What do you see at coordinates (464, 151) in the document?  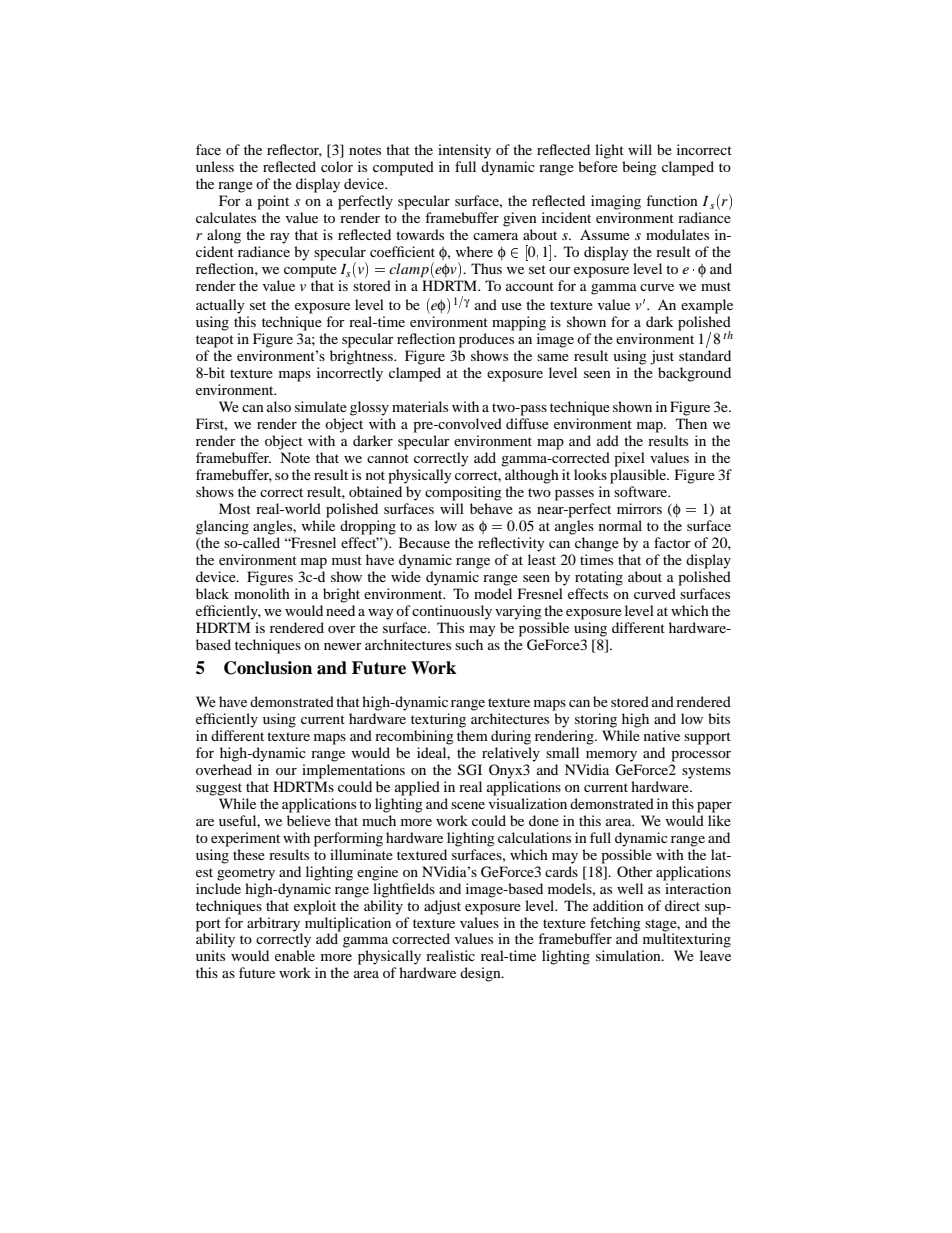 I see `intensity` at bounding box center [464, 151].
